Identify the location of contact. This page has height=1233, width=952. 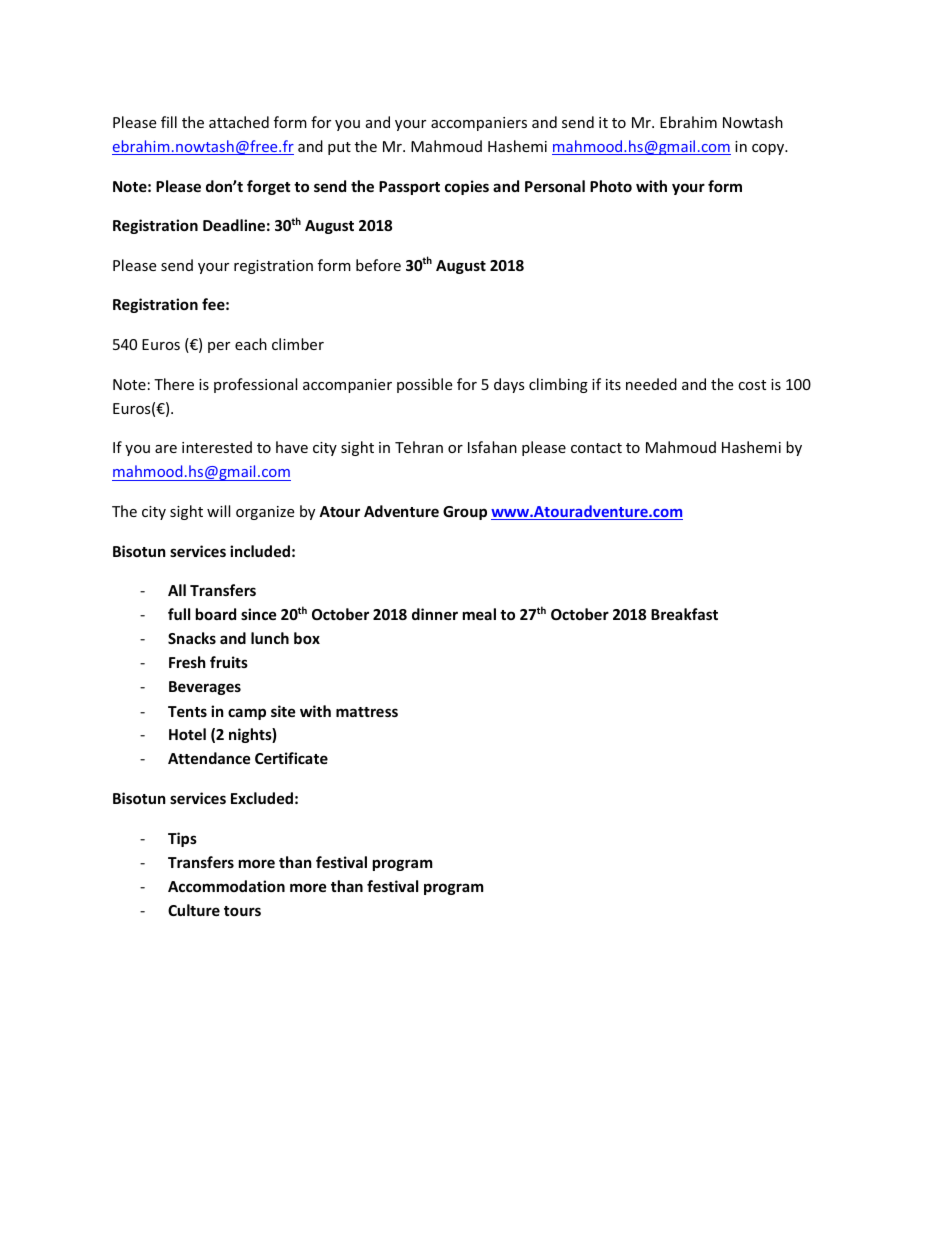
(596, 448).
